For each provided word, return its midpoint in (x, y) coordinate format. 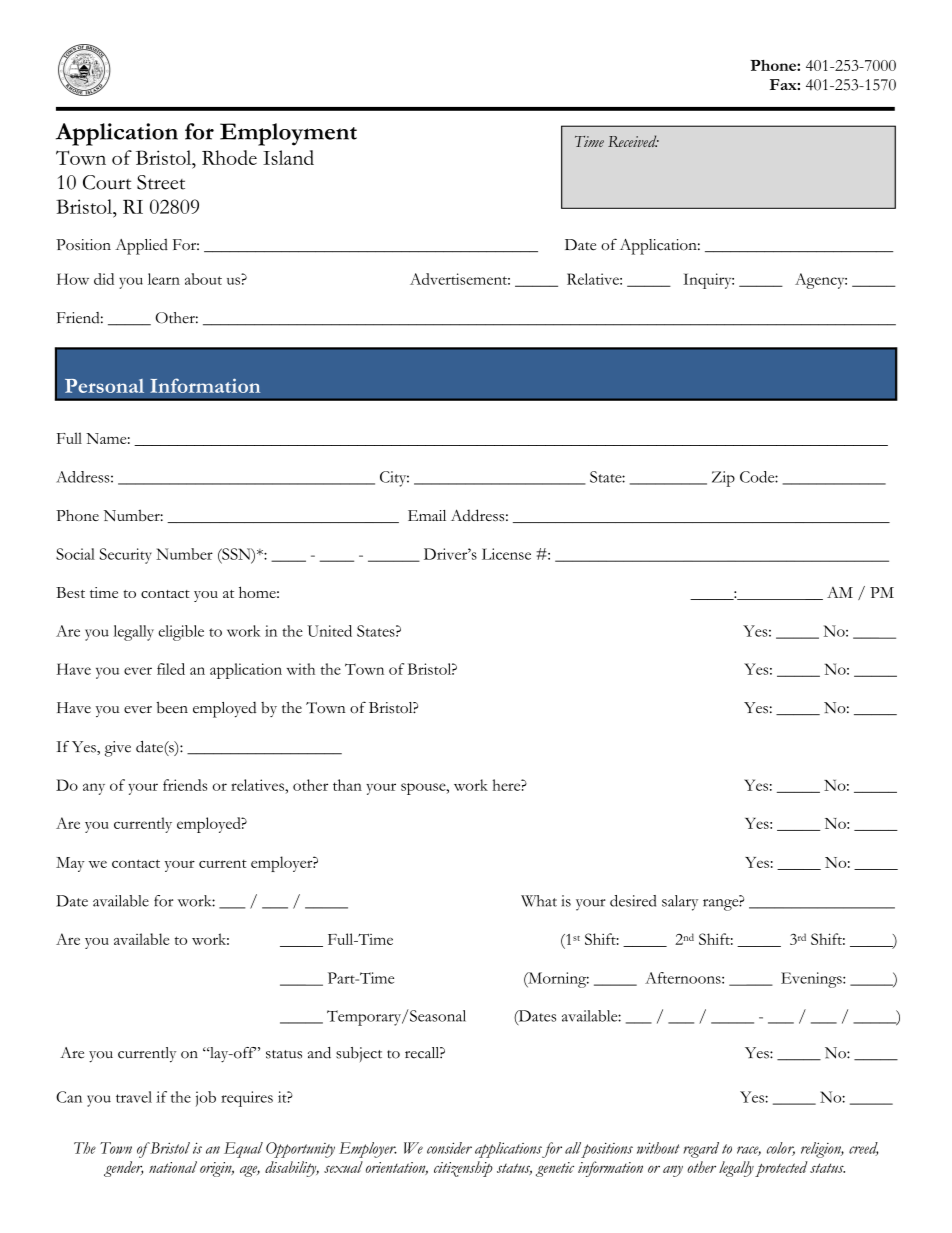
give (118, 749)
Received (633, 141)
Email (427, 515)
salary (680, 903)
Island (288, 157)
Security (125, 556)
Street (161, 182)
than (347, 785)
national (173, 1167)
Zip (723, 479)
